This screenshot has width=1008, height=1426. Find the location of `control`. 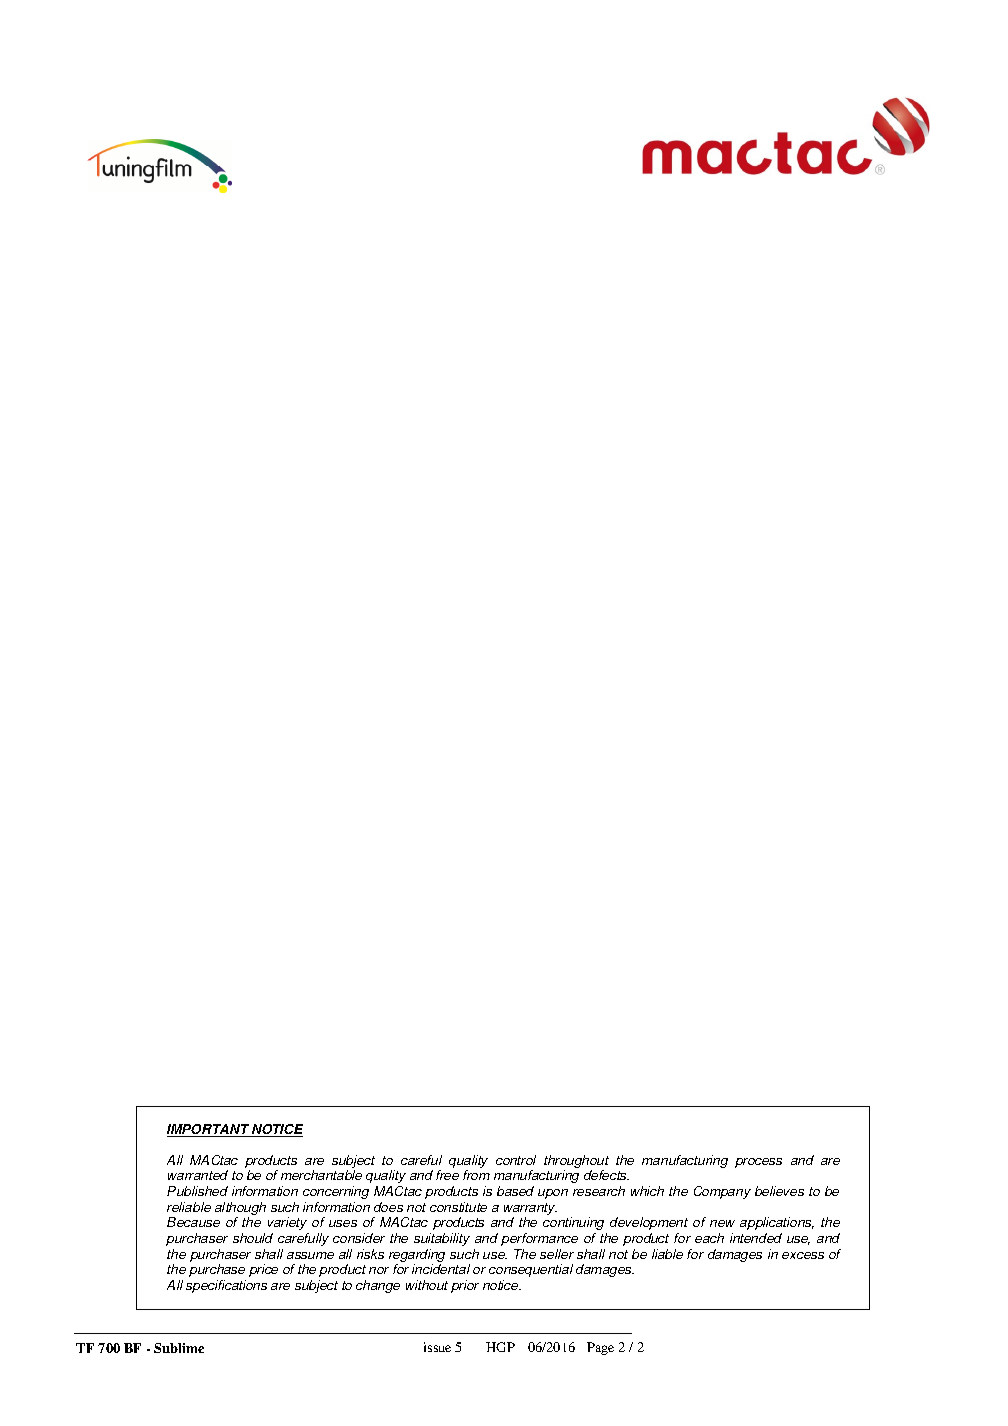

control is located at coordinates (516, 1160).
